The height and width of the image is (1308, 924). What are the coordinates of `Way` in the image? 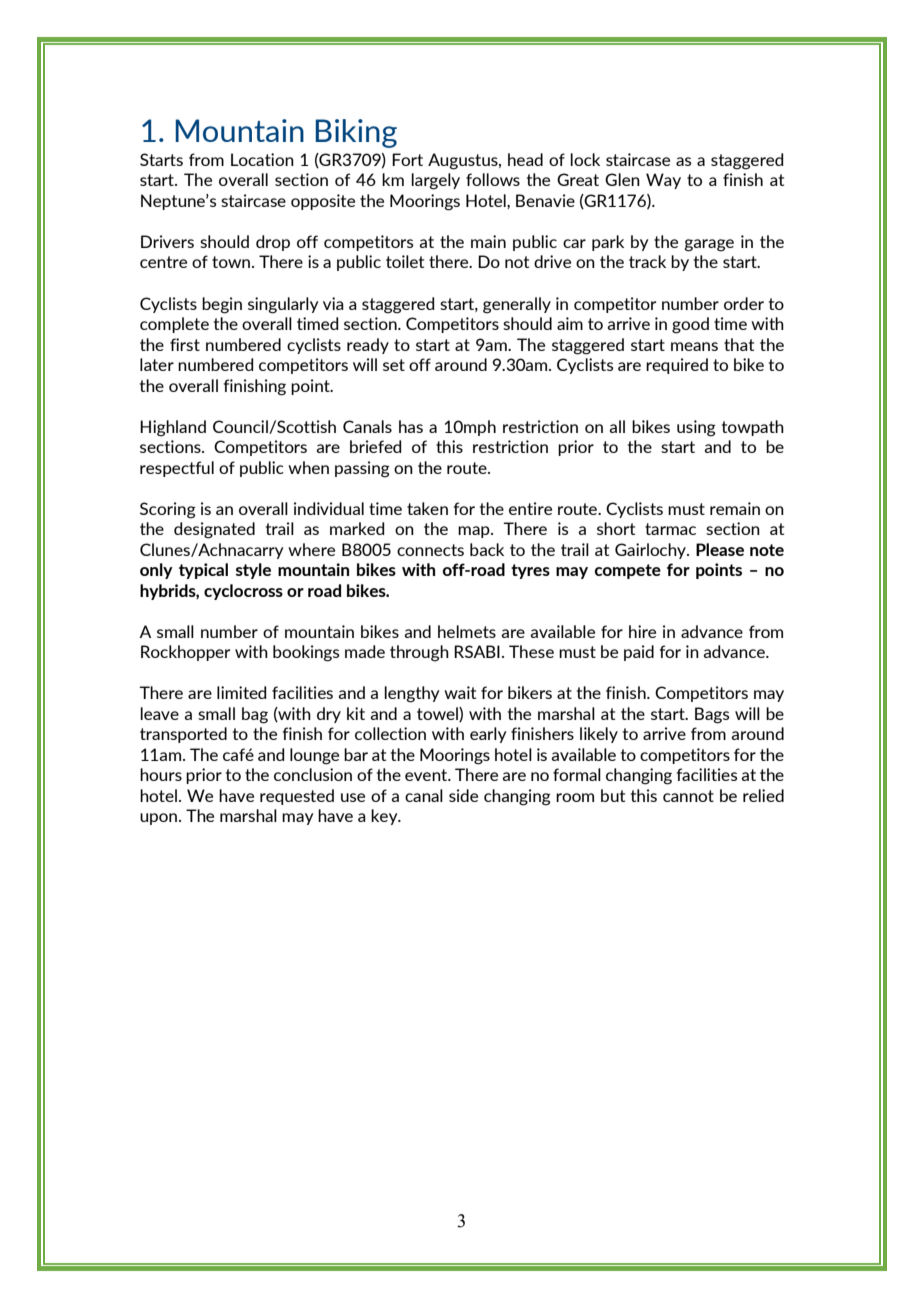 It's located at (663, 181).
